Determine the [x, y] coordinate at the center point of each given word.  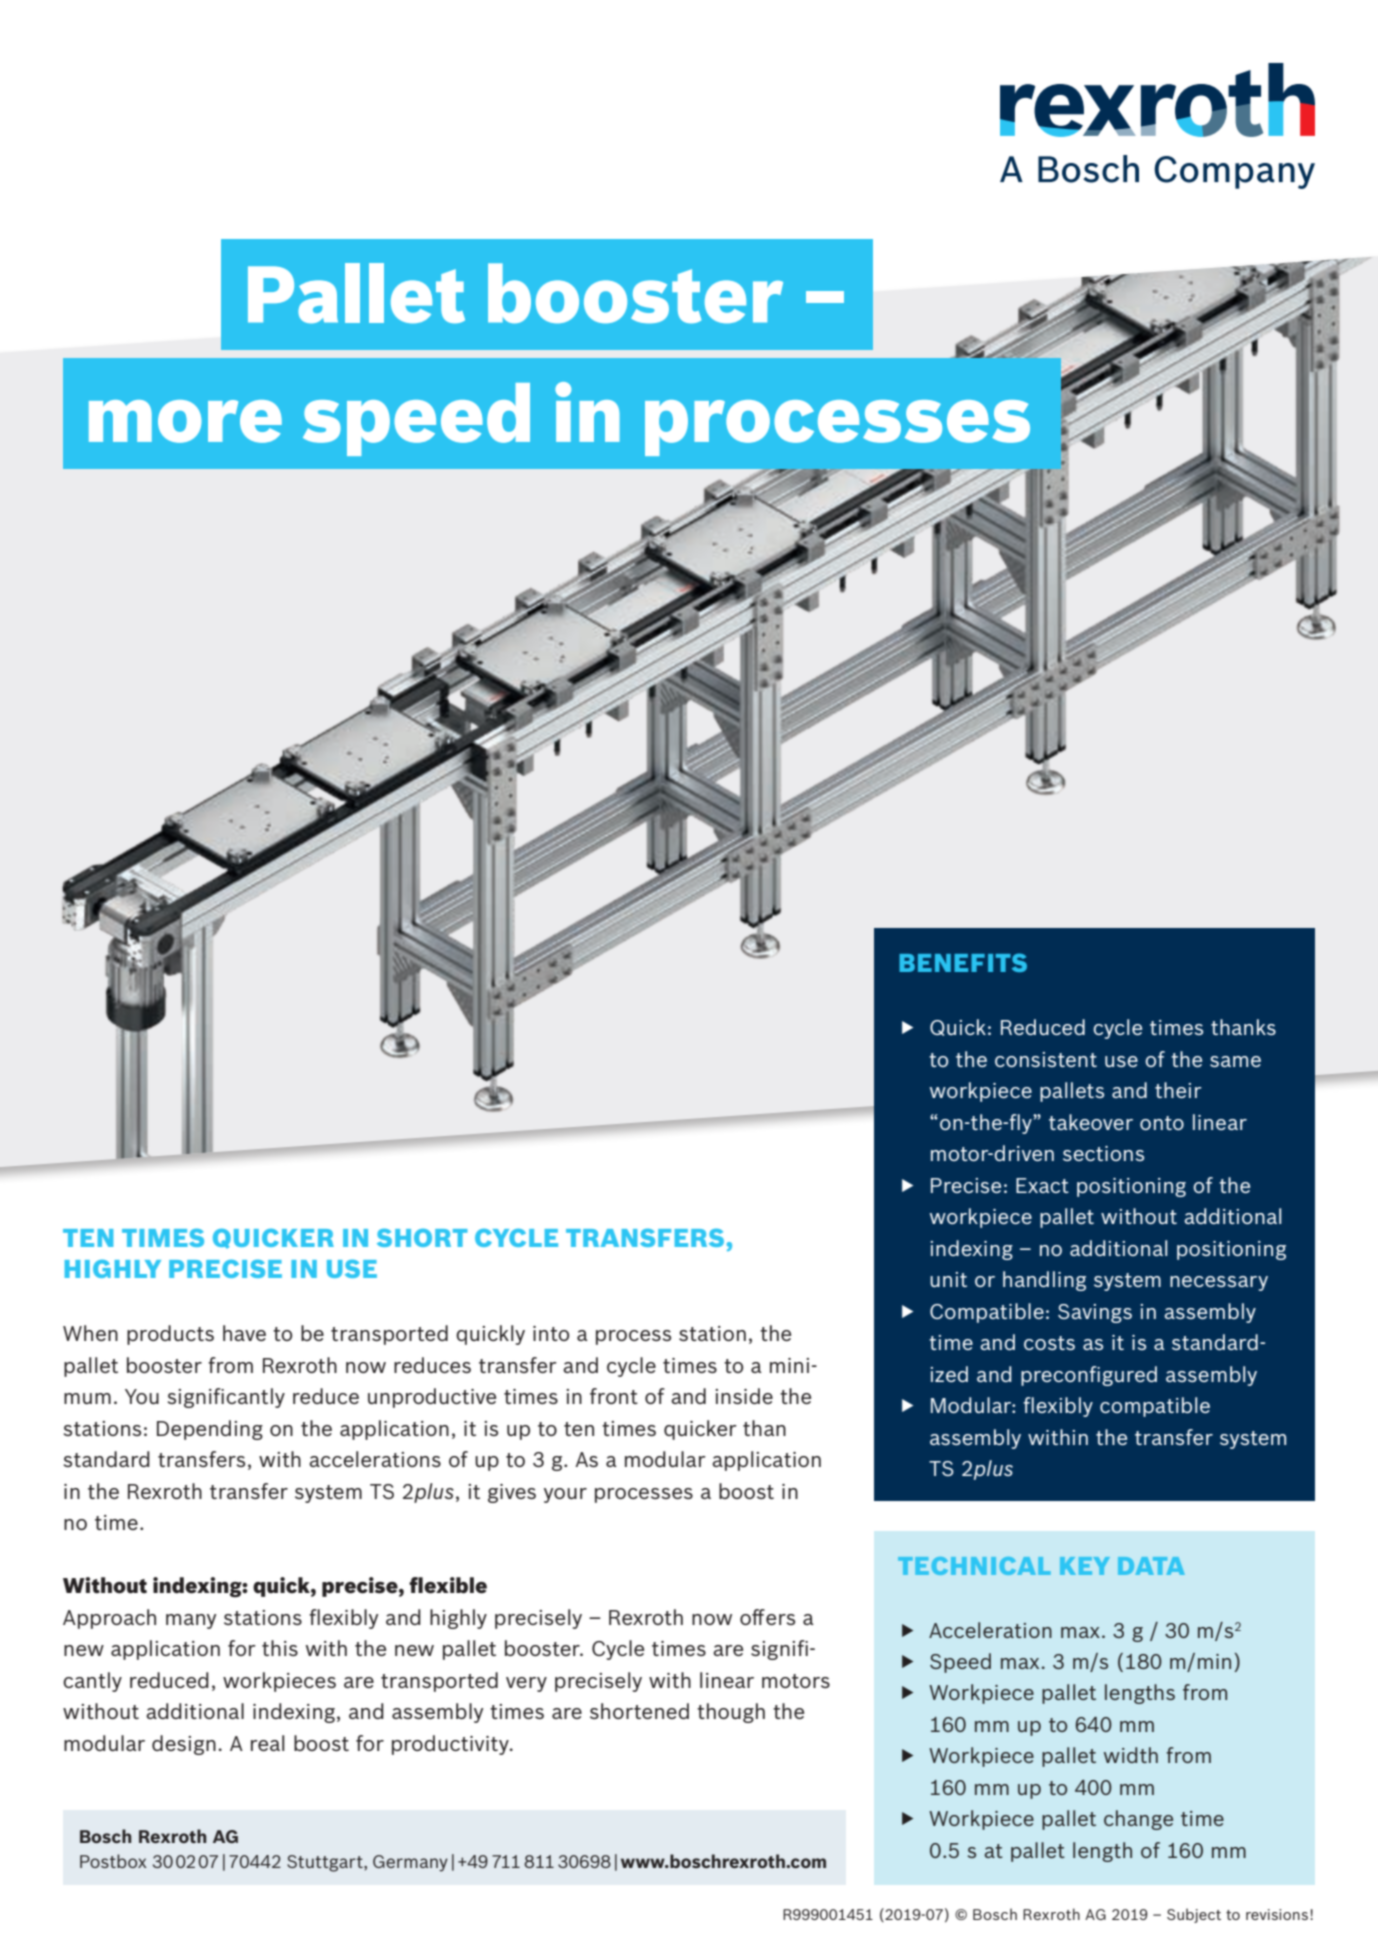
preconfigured [1089, 1376]
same [1235, 1061]
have [244, 1333]
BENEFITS [963, 962]
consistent [1046, 1059]
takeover [1091, 1122]
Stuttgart [326, 1863]
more [185, 421]
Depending [210, 1430]
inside [744, 1396]
